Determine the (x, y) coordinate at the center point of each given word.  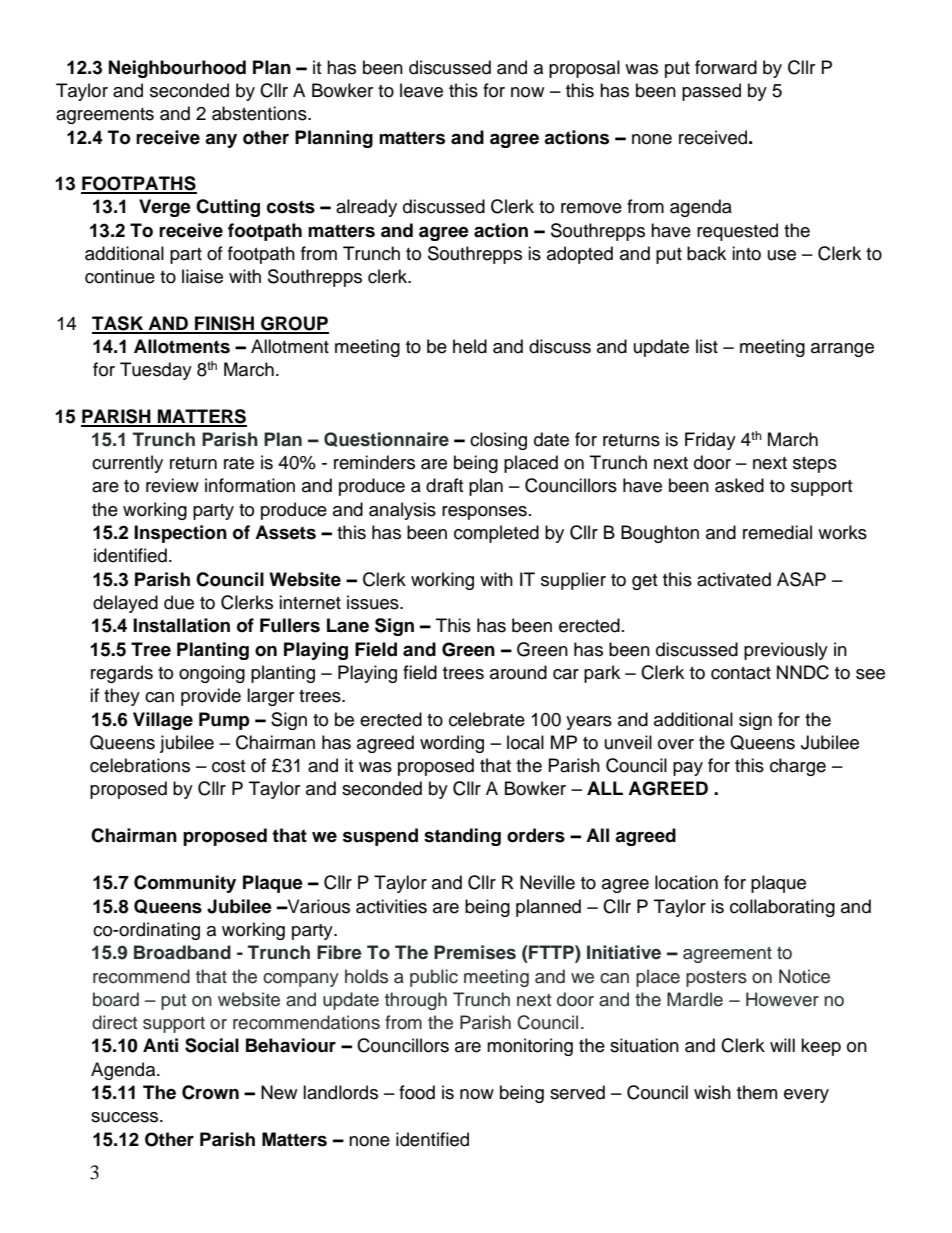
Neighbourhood (177, 69)
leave (421, 90)
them (757, 1092)
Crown (210, 1092)
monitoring (530, 1047)
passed (711, 92)
